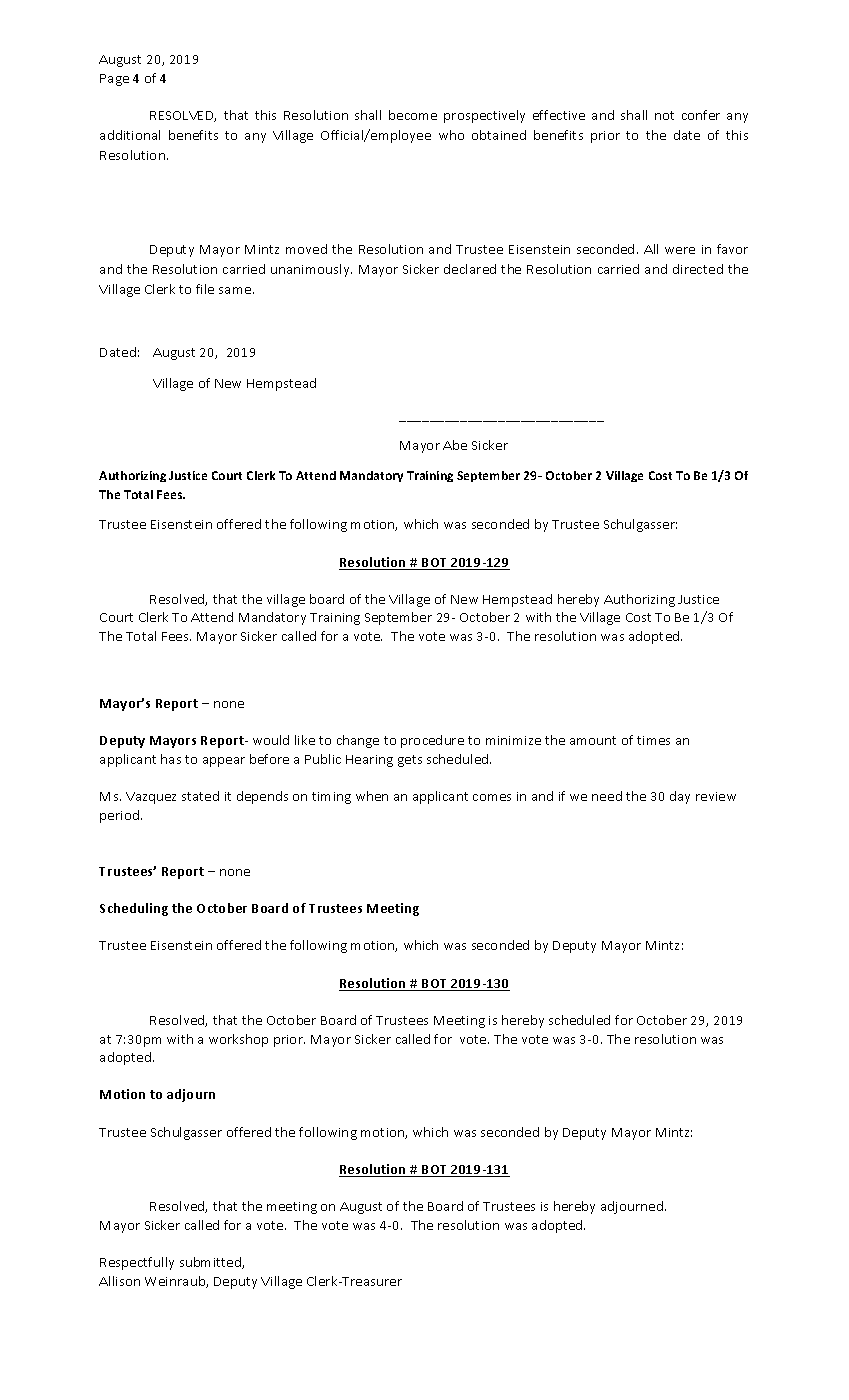  Describe the element at coordinates (130, 135) in the screenshot. I see `additional` at that location.
